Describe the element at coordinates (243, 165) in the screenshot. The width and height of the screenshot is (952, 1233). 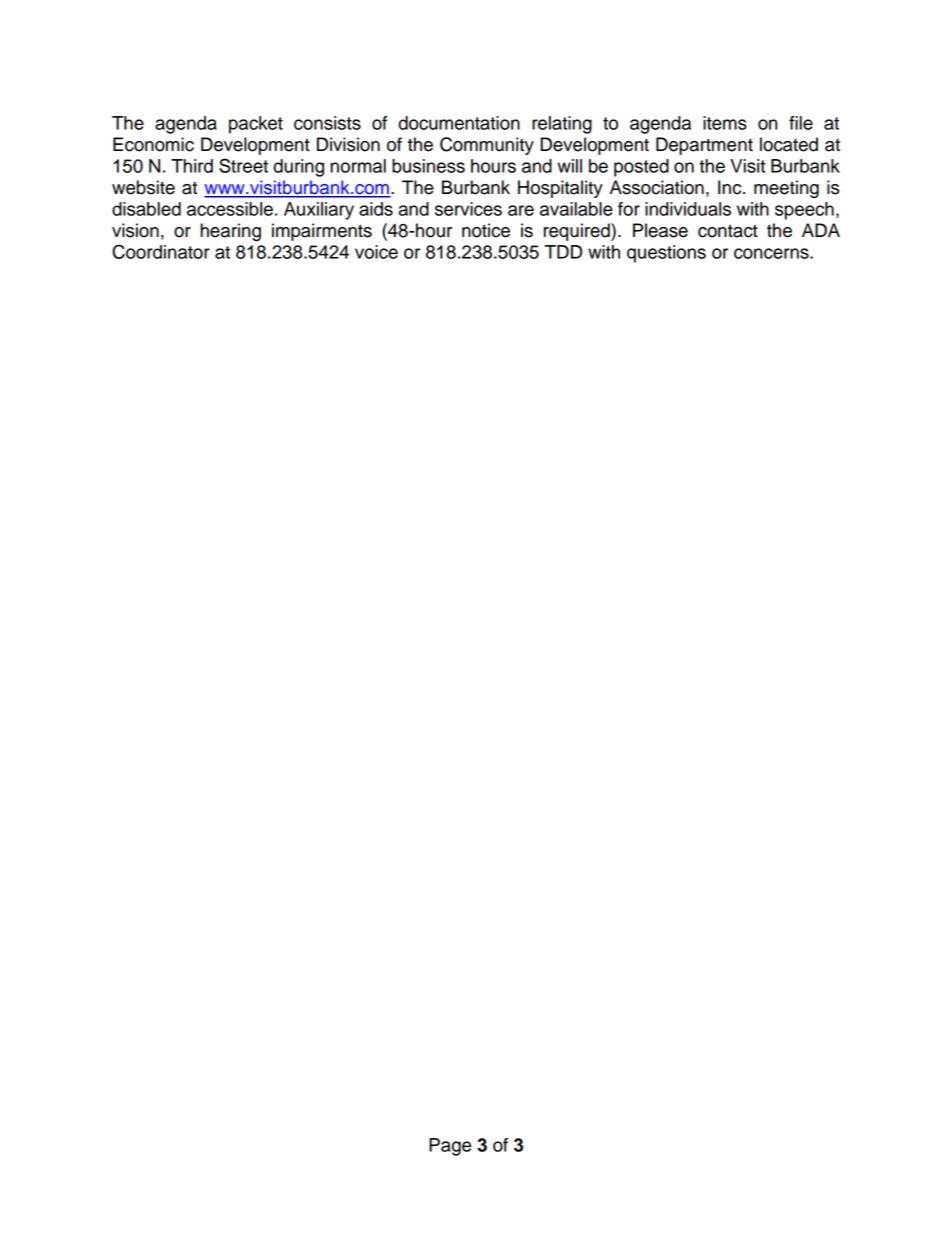
I see `Street` at that location.
